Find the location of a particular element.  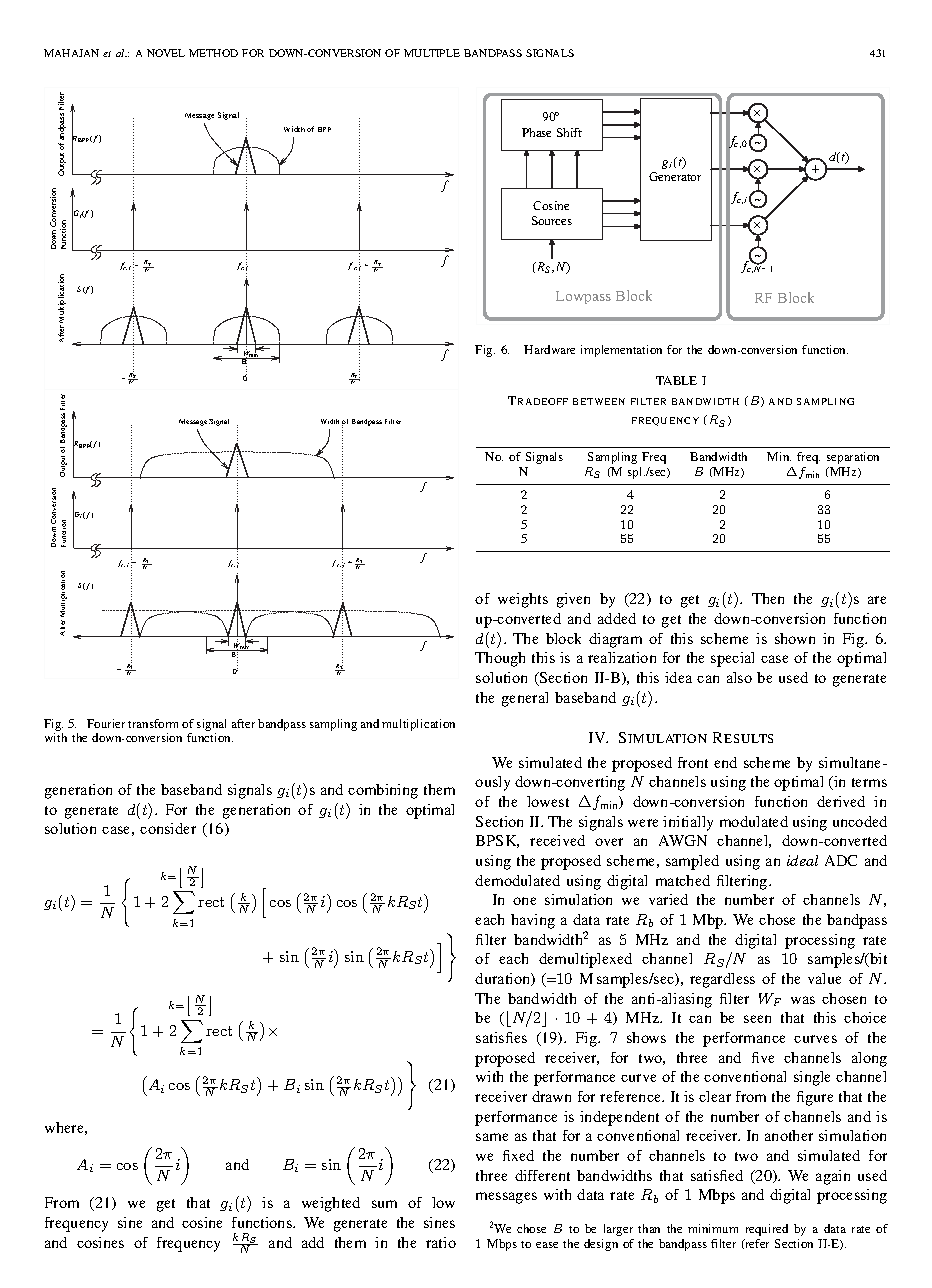

Generator is located at coordinates (675, 176).
